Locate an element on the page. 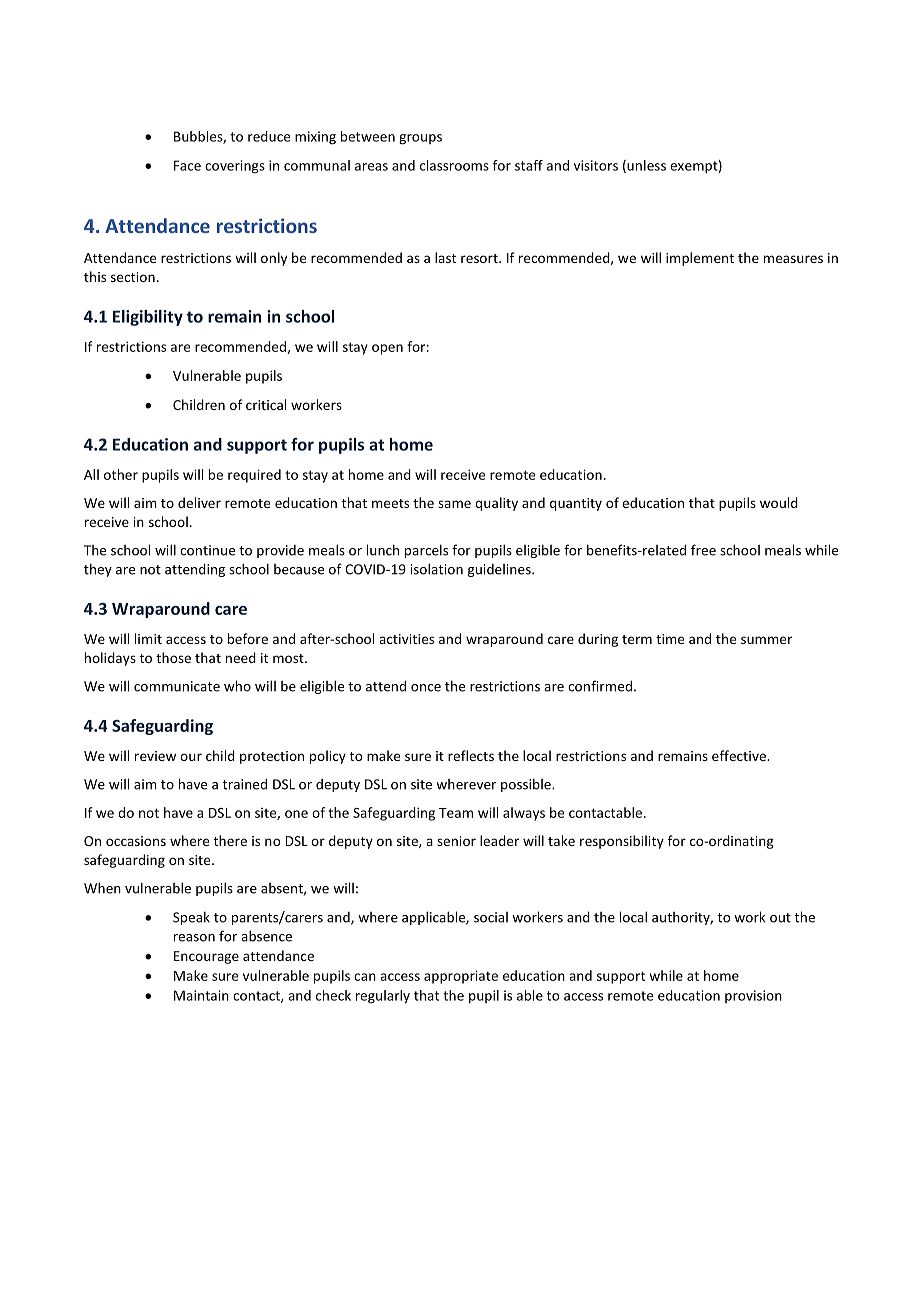 The image size is (924, 1309). communicate is located at coordinates (177, 686).
